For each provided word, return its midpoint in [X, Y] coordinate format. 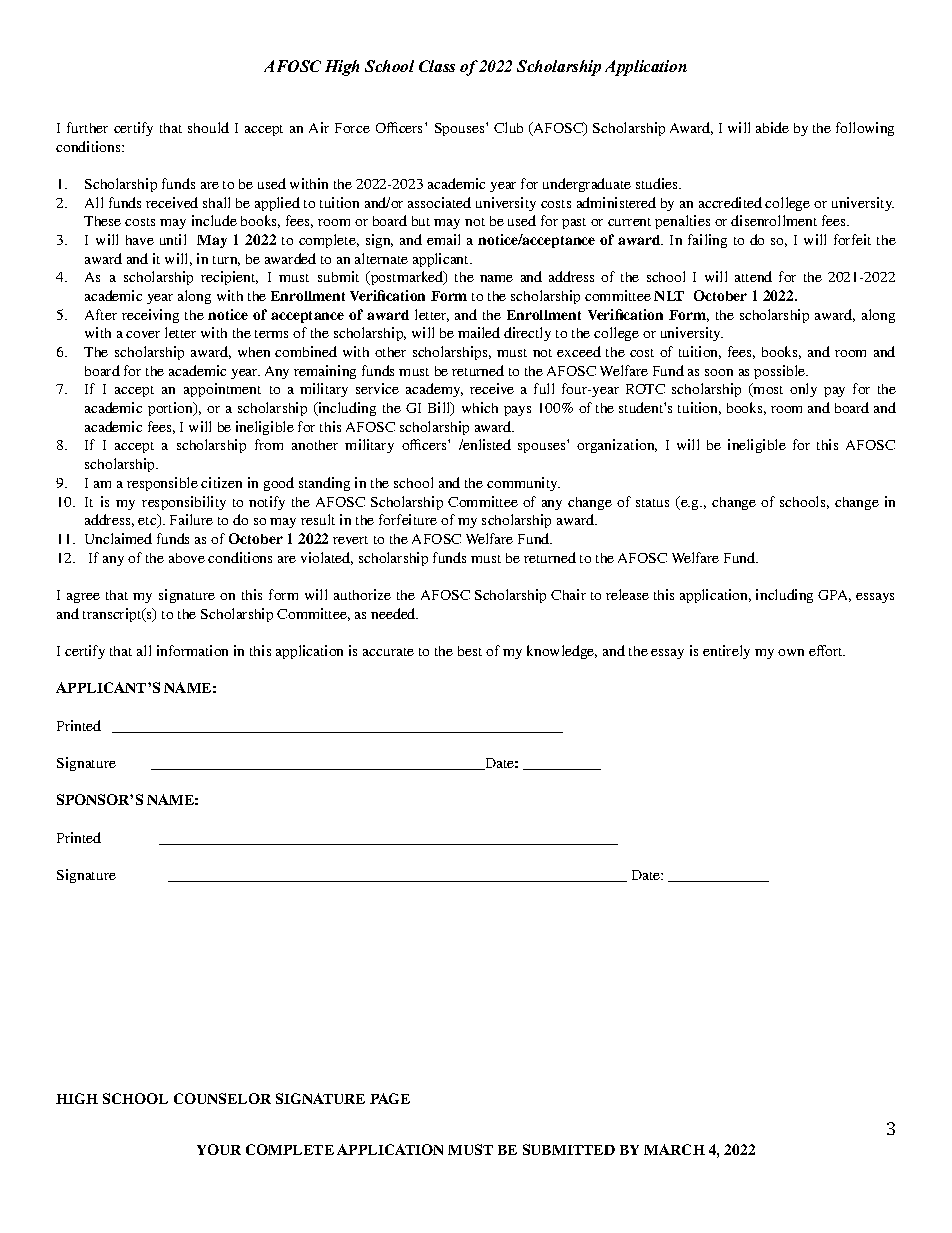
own [791, 652]
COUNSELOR [222, 1098]
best [470, 651]
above [187, 558]
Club [508, 127]
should [208, 127]
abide [772, 127]
